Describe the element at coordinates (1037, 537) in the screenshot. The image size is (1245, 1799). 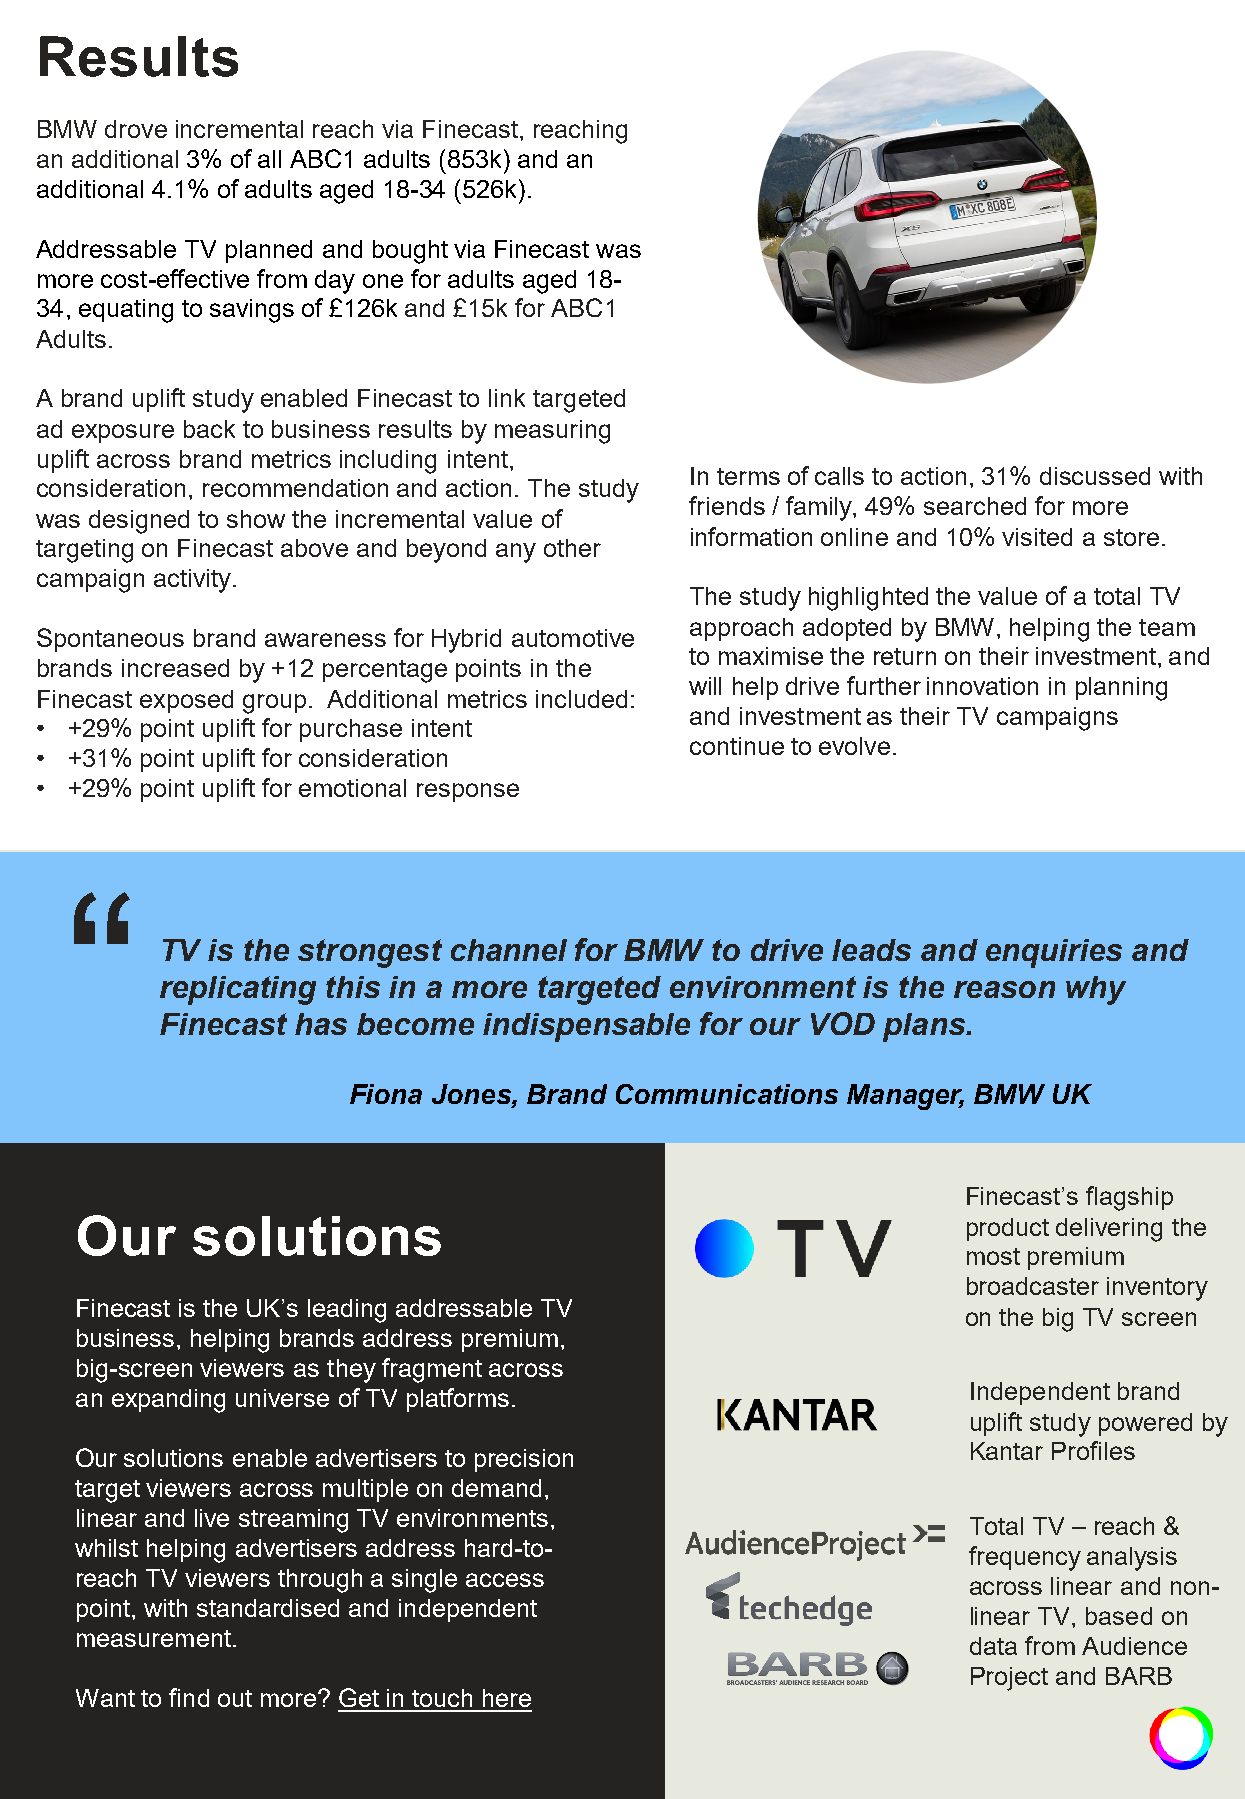
I see `visited` at that location.
